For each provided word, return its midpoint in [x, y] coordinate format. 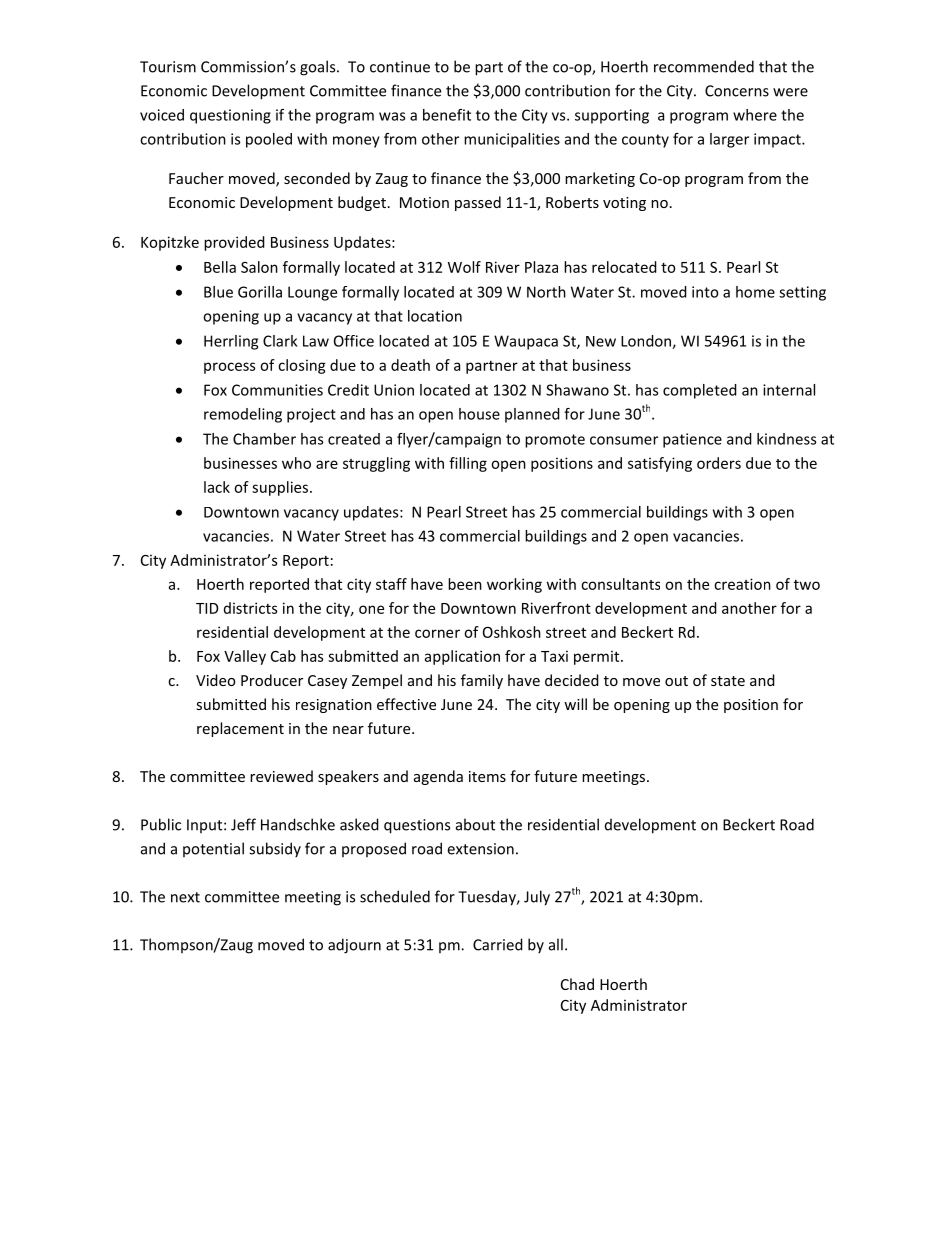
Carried [498, 944]
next [185, 897]
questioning [230, 116]
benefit [447, 115]
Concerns [737, 91]
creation [742, 584]
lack [217, 487]
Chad [577, 984]
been [465, 584]
